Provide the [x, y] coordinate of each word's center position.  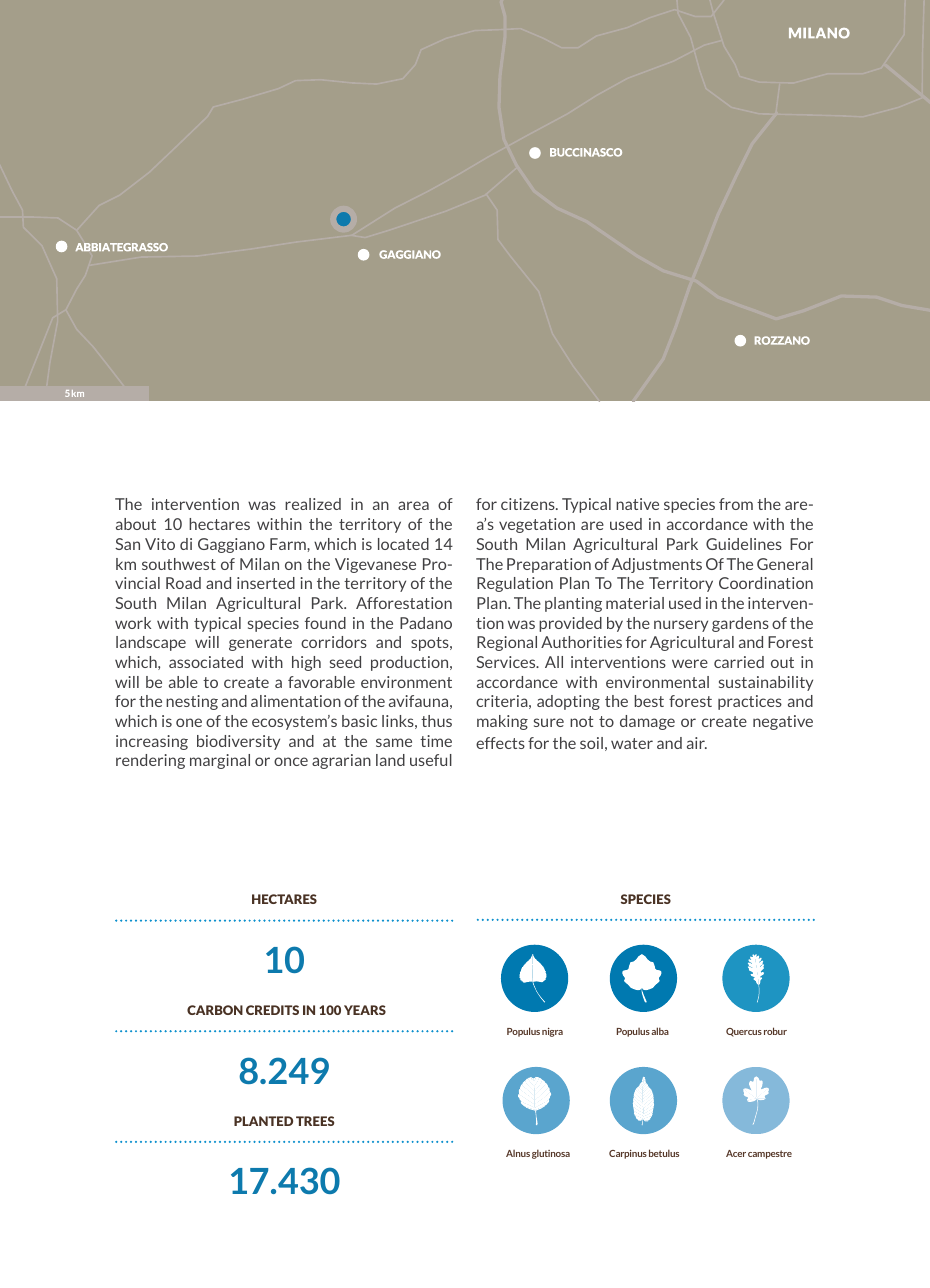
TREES [315, 1121]
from [736, 504]
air [697, 743]
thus [436, 721]
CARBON [215, 1010]
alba [660, 1031]
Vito [160, 544]
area [413, 505]
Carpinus [628, 1154]
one [189, 722]
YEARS [365, 1010]
